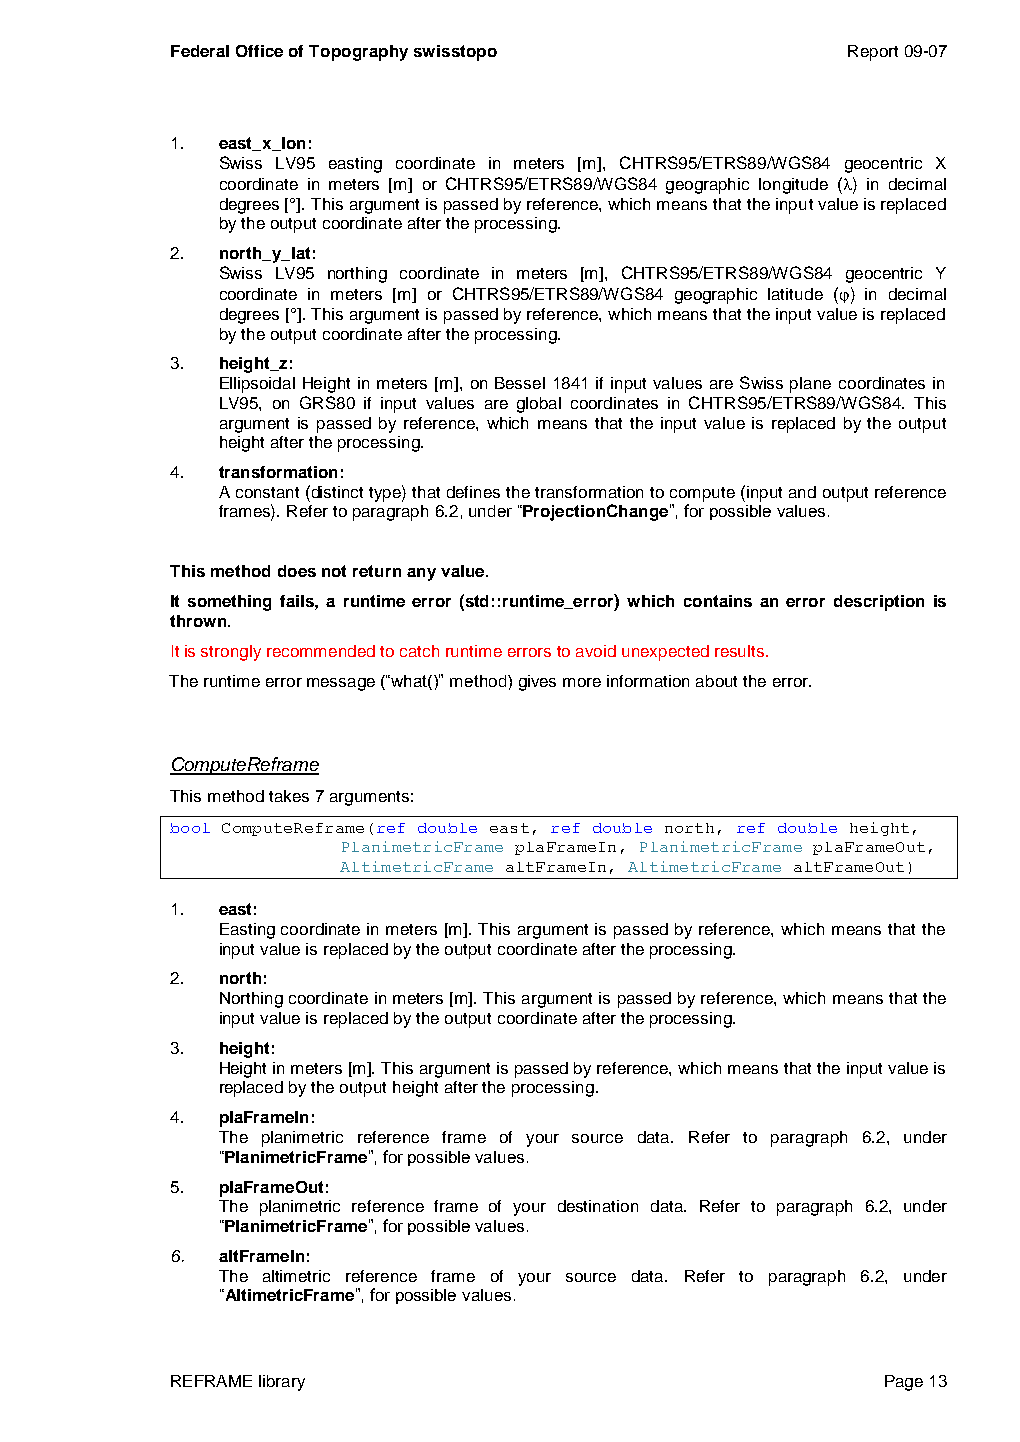 This screenshot has height=1442, width=1020. What do you see at coordinates (904, 1383) in the screenshot?
I see `Page` at bounding box center [904, 1383].
